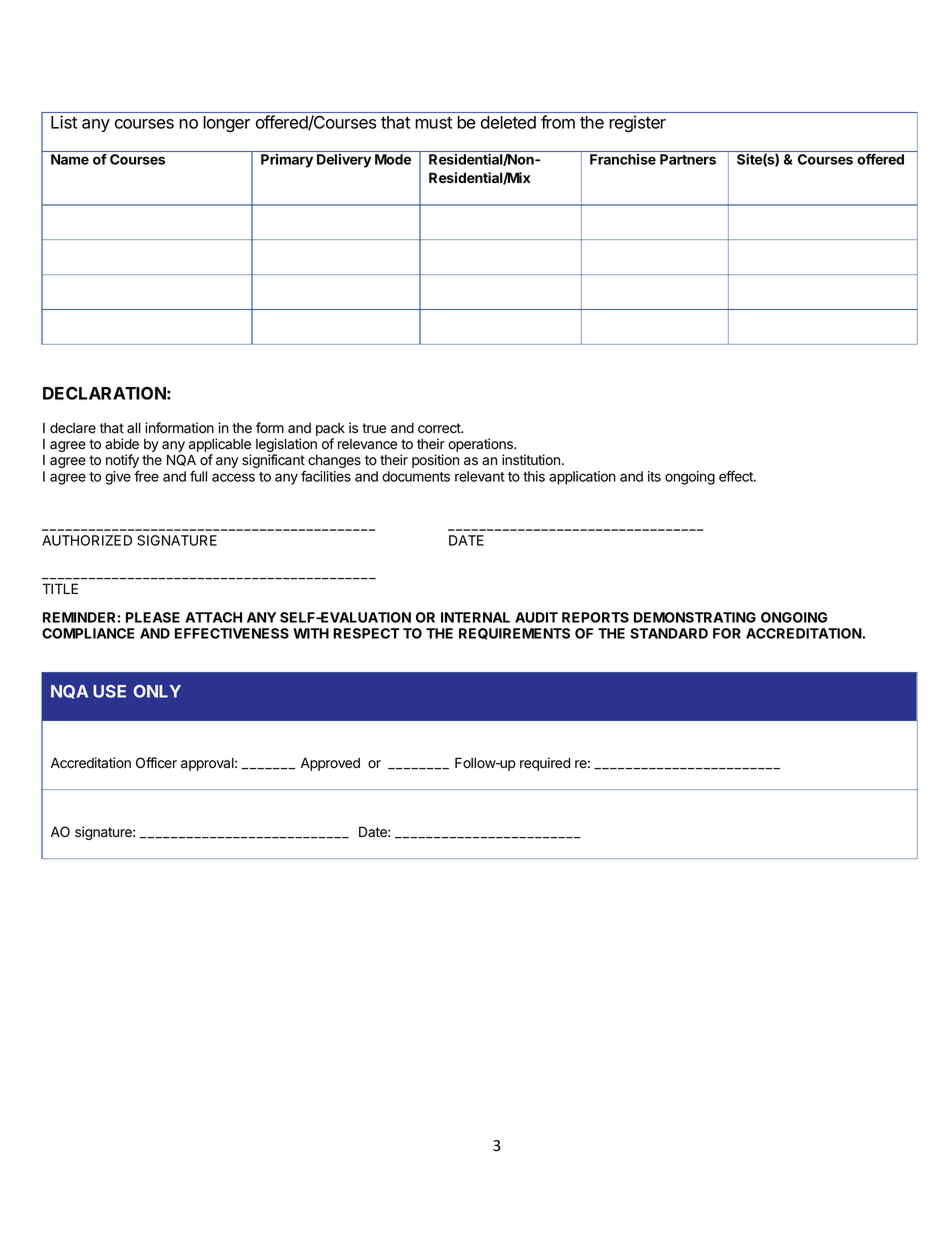  What do you see at coordinates (366, 633) in the screenshot?
I see `RESPECT` at bounding box center [366, 633].
